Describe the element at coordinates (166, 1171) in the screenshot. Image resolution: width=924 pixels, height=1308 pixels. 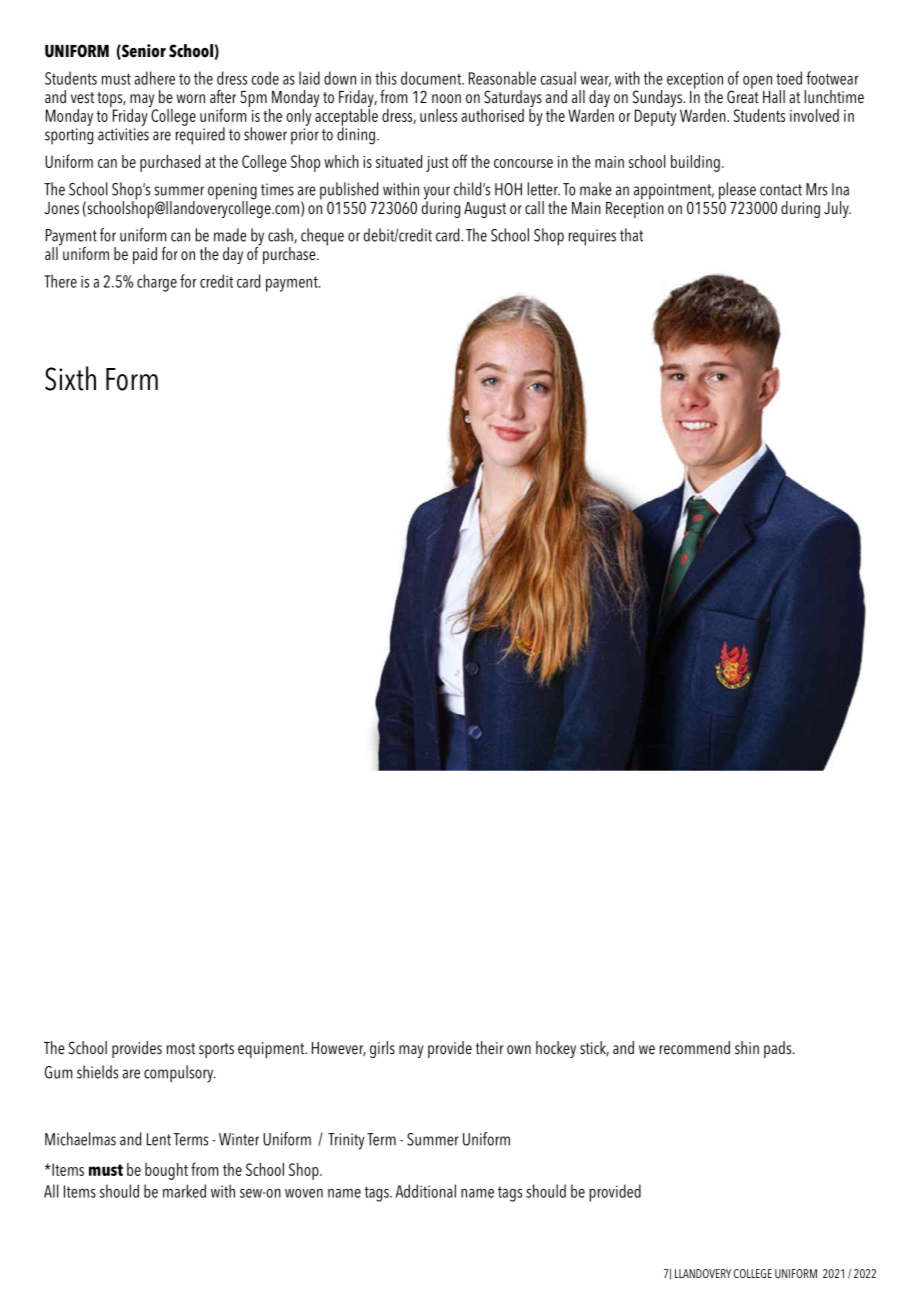
I see `bought` at that location.
